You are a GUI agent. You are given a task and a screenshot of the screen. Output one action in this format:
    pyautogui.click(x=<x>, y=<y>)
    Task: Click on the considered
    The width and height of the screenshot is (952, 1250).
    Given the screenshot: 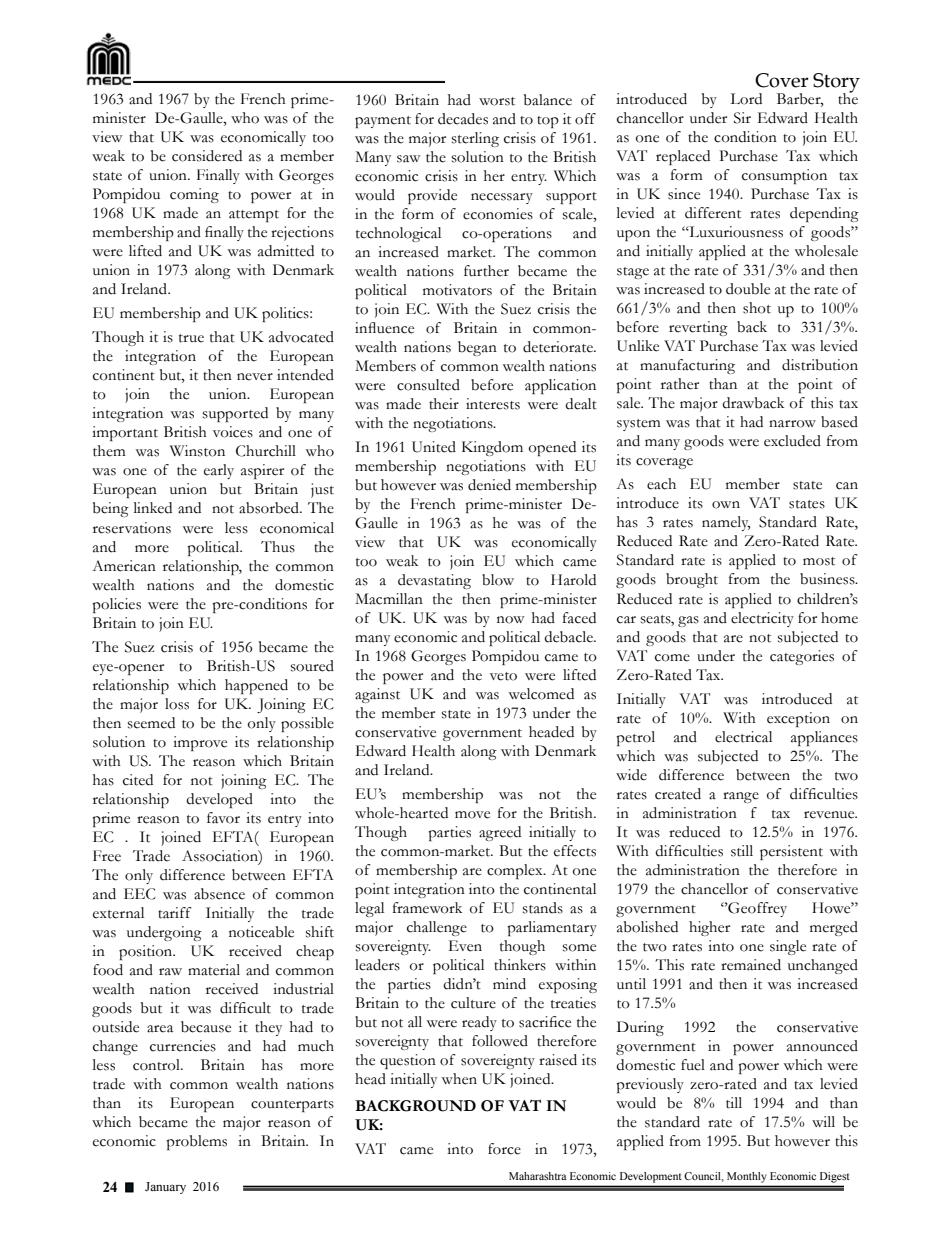 What is the action you would take?
    pyautogui.click(x=207, y=156)
